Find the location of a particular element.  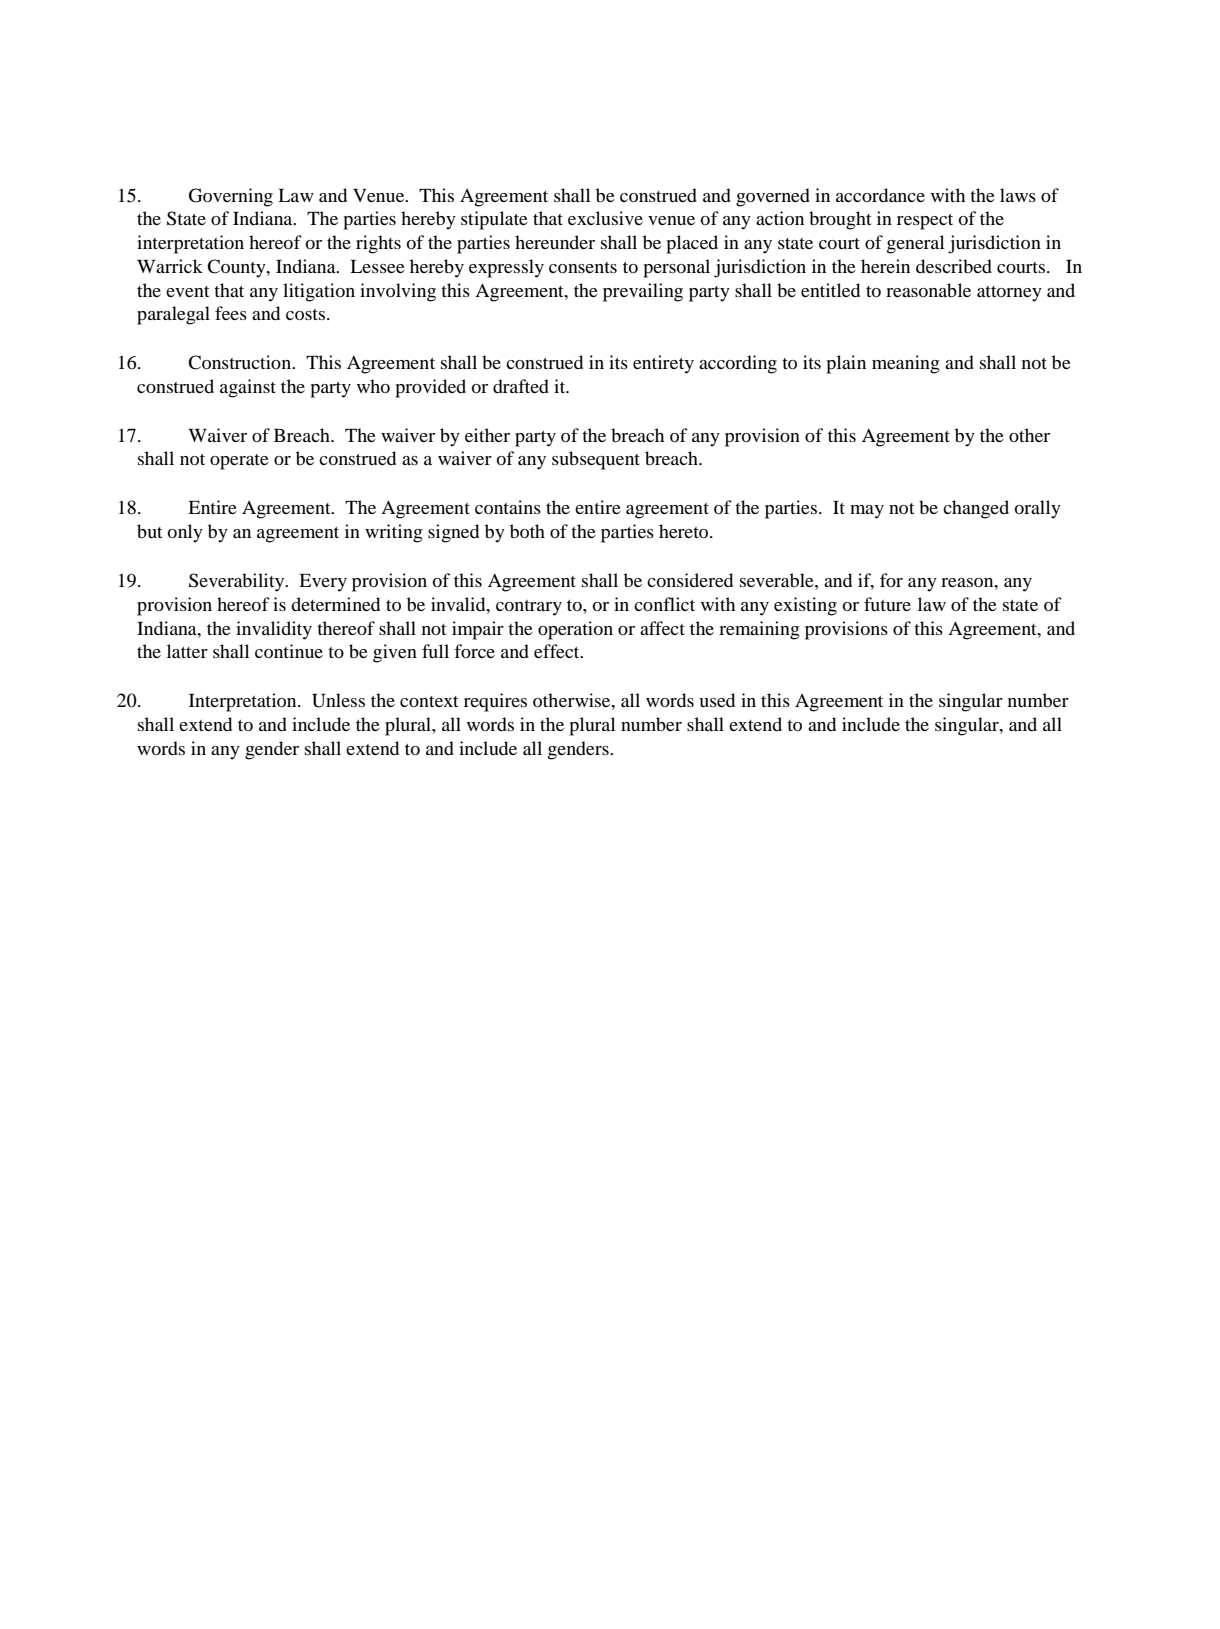

changed is located at coordinates (976, 509).
